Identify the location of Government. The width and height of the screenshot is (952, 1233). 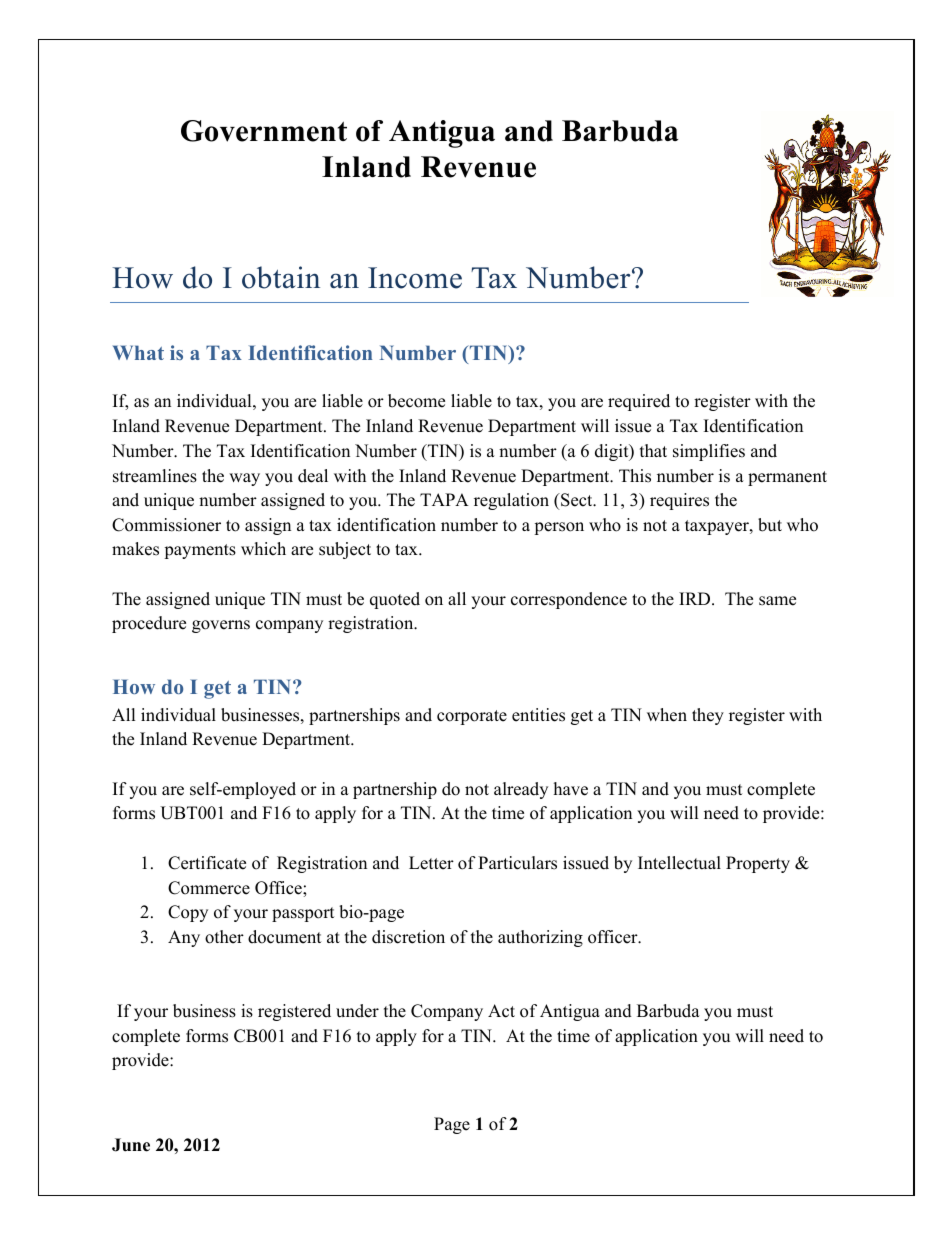
(264, 131).
